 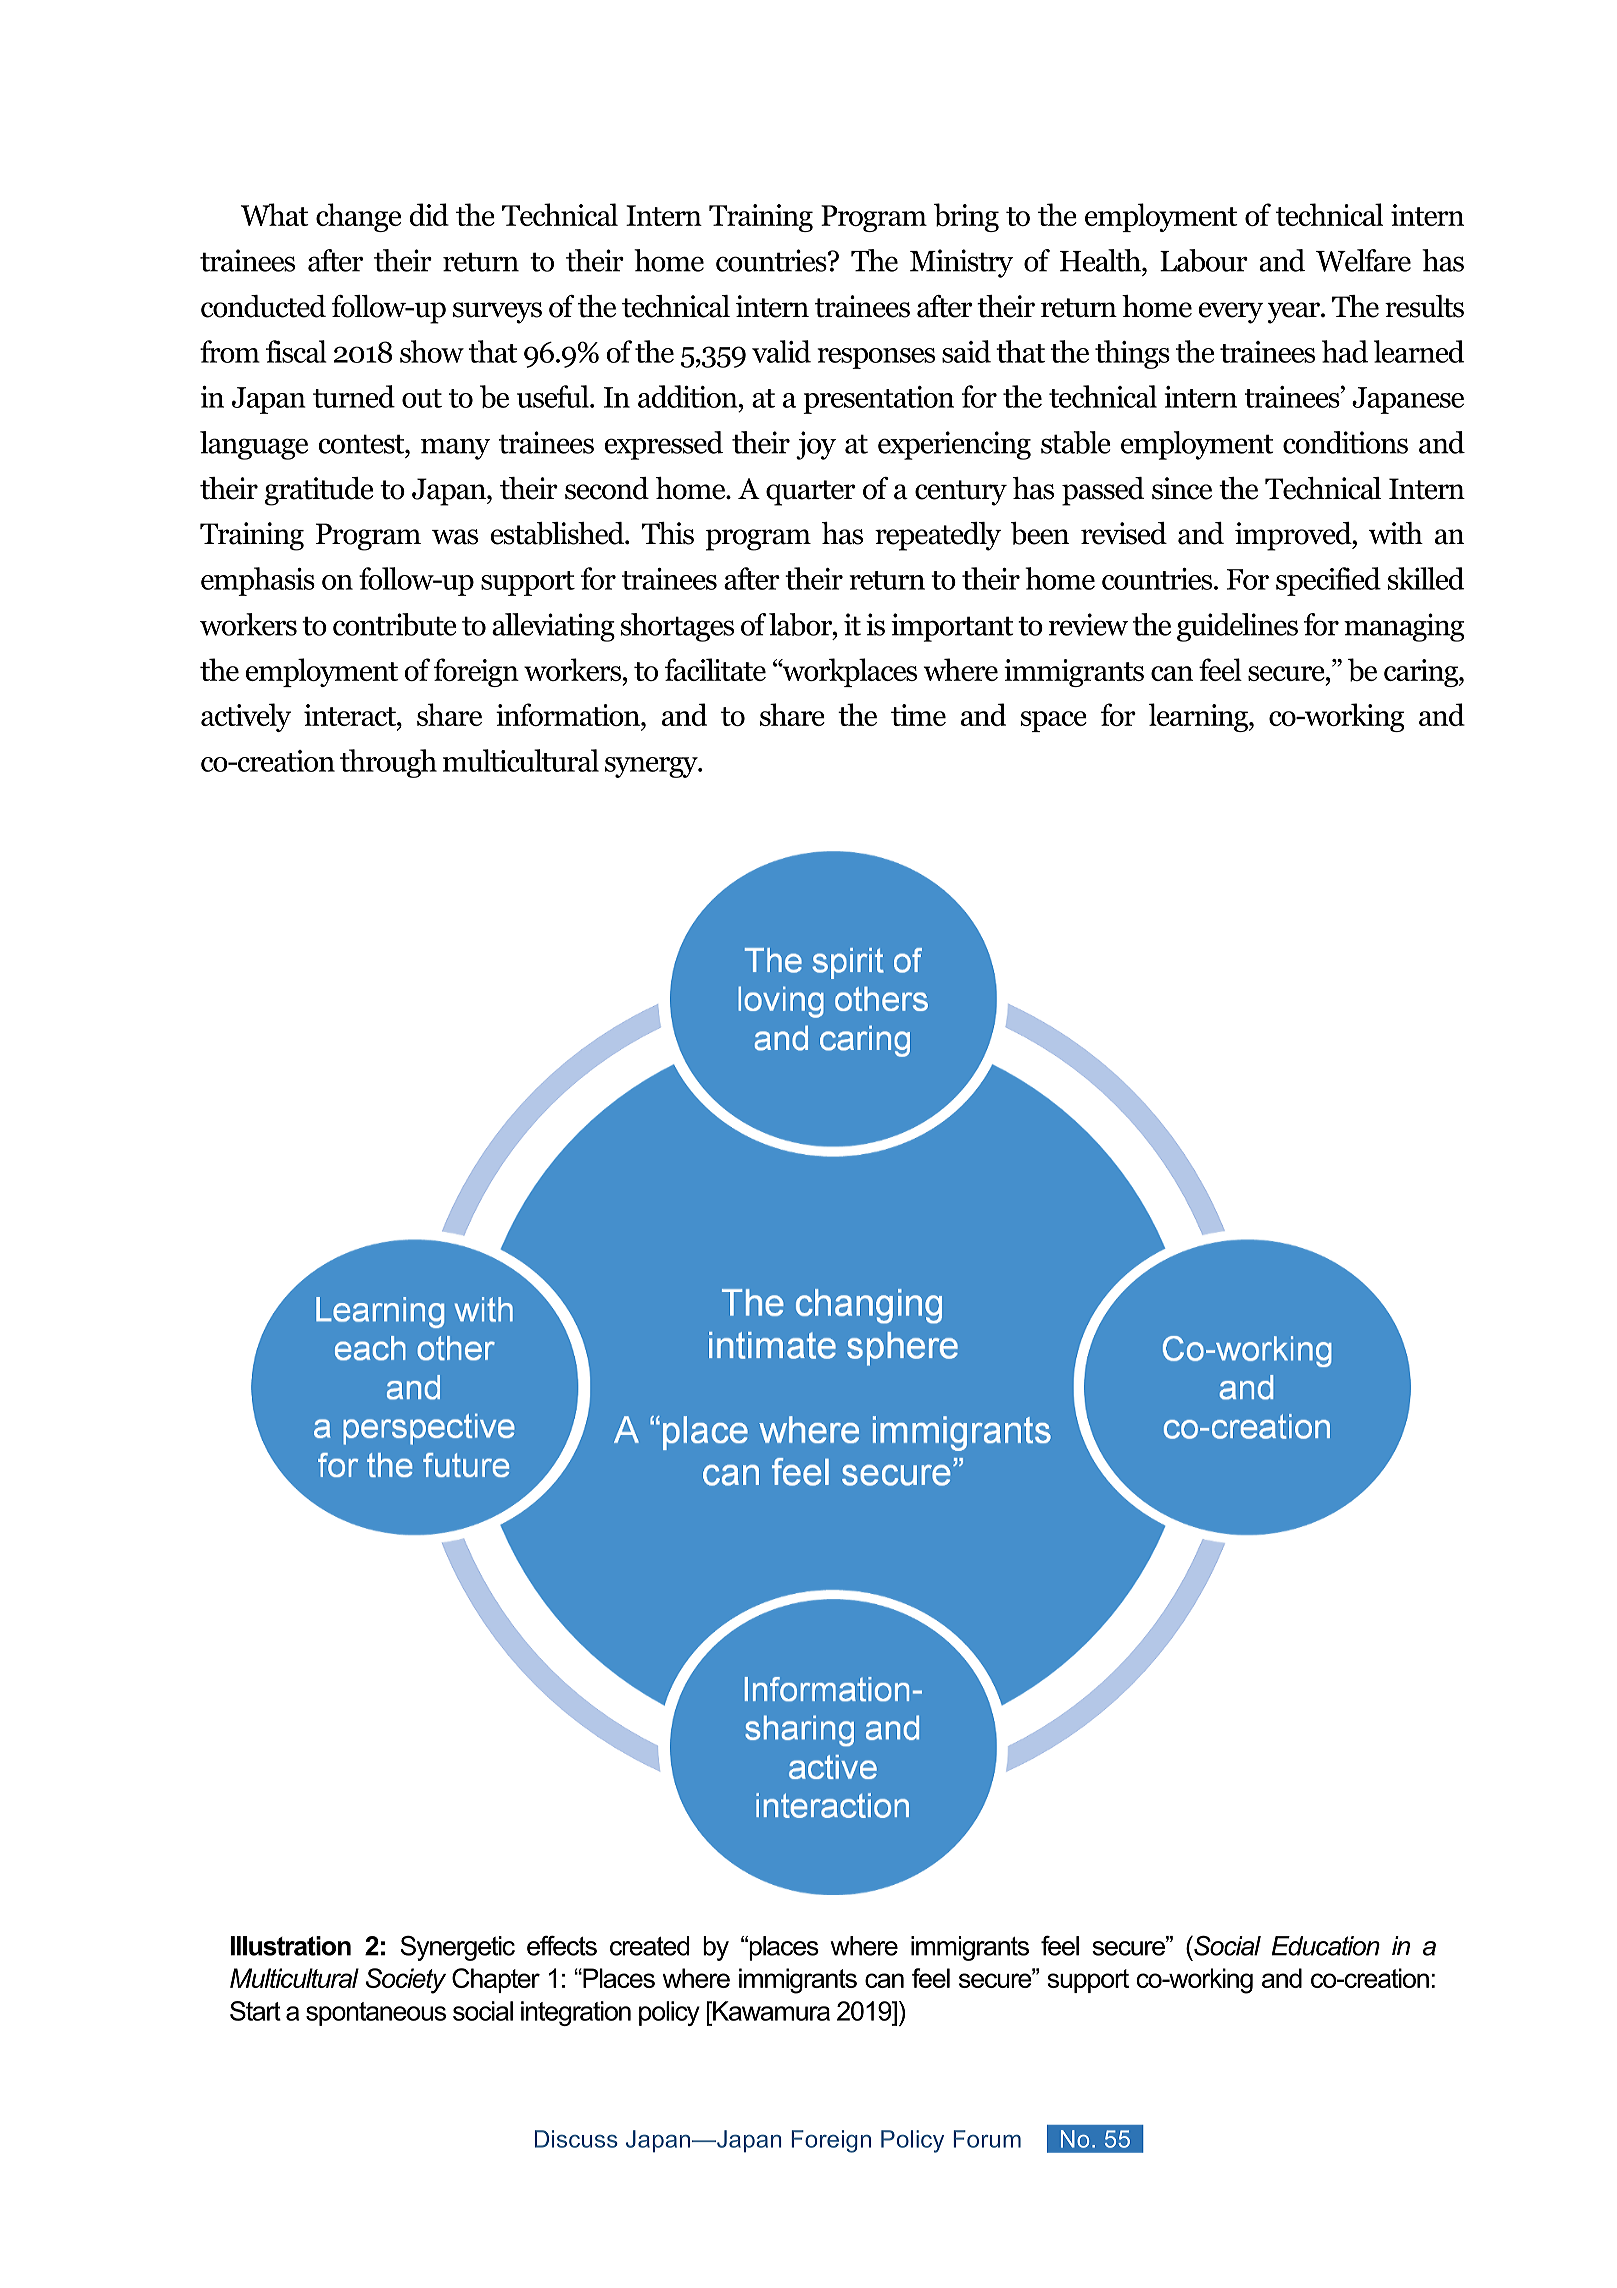 I want to click on through, so click(x=388, y=763).
